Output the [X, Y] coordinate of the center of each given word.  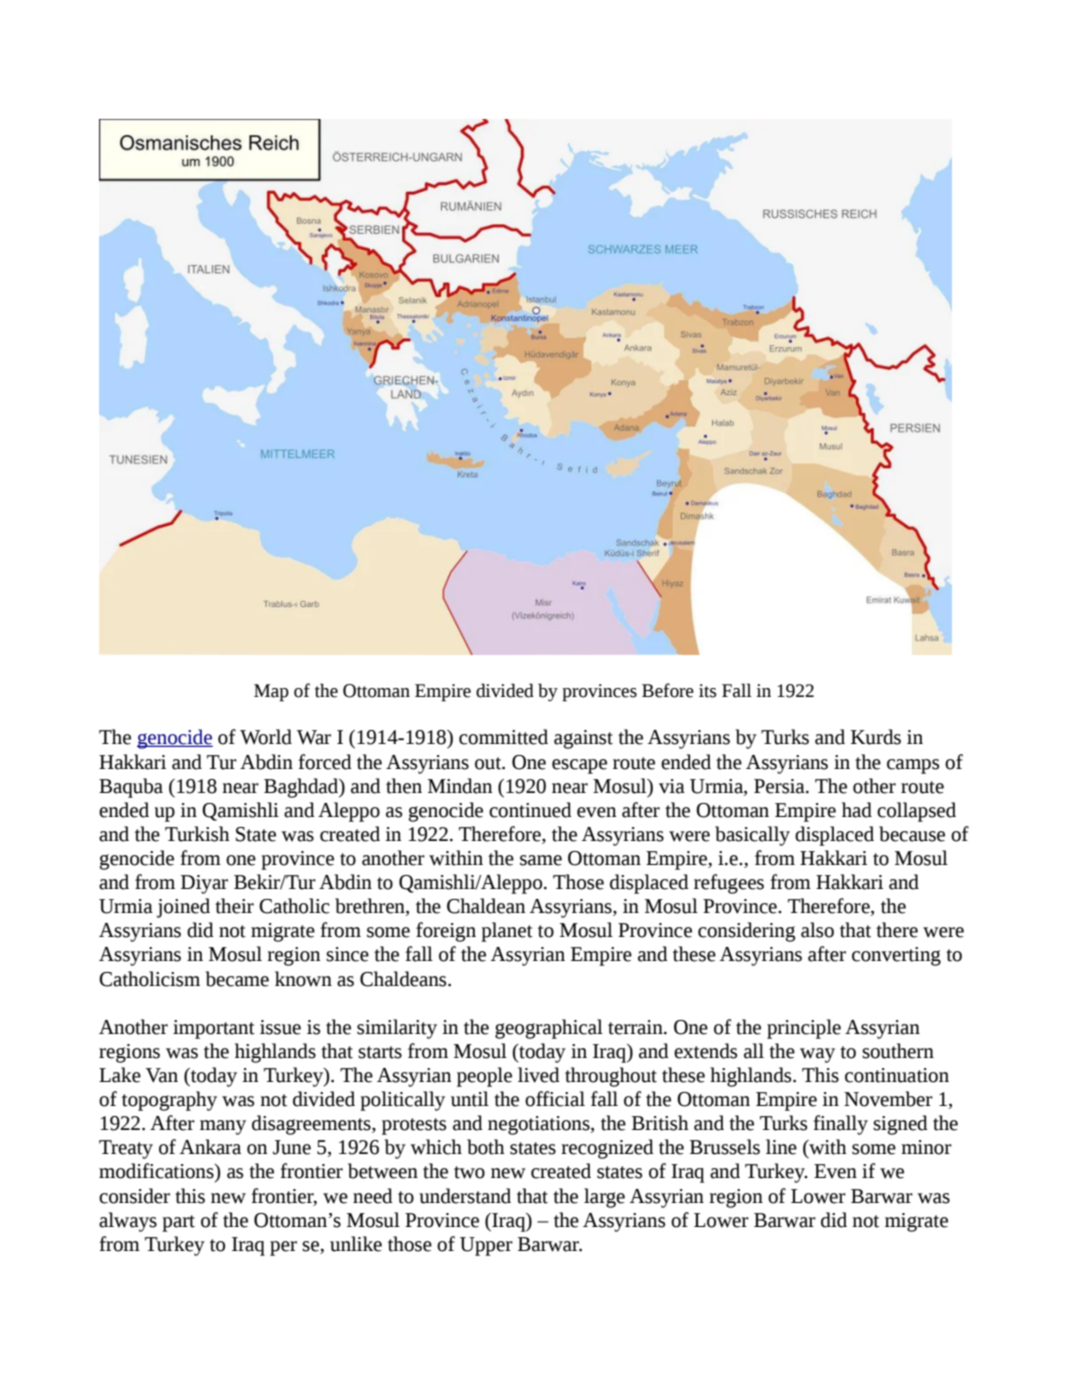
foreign [446, 932]
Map [271, 693]
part [178, 1223]
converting [896, 956]
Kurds [876, 737]
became [237, 979]
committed [503, 737]
